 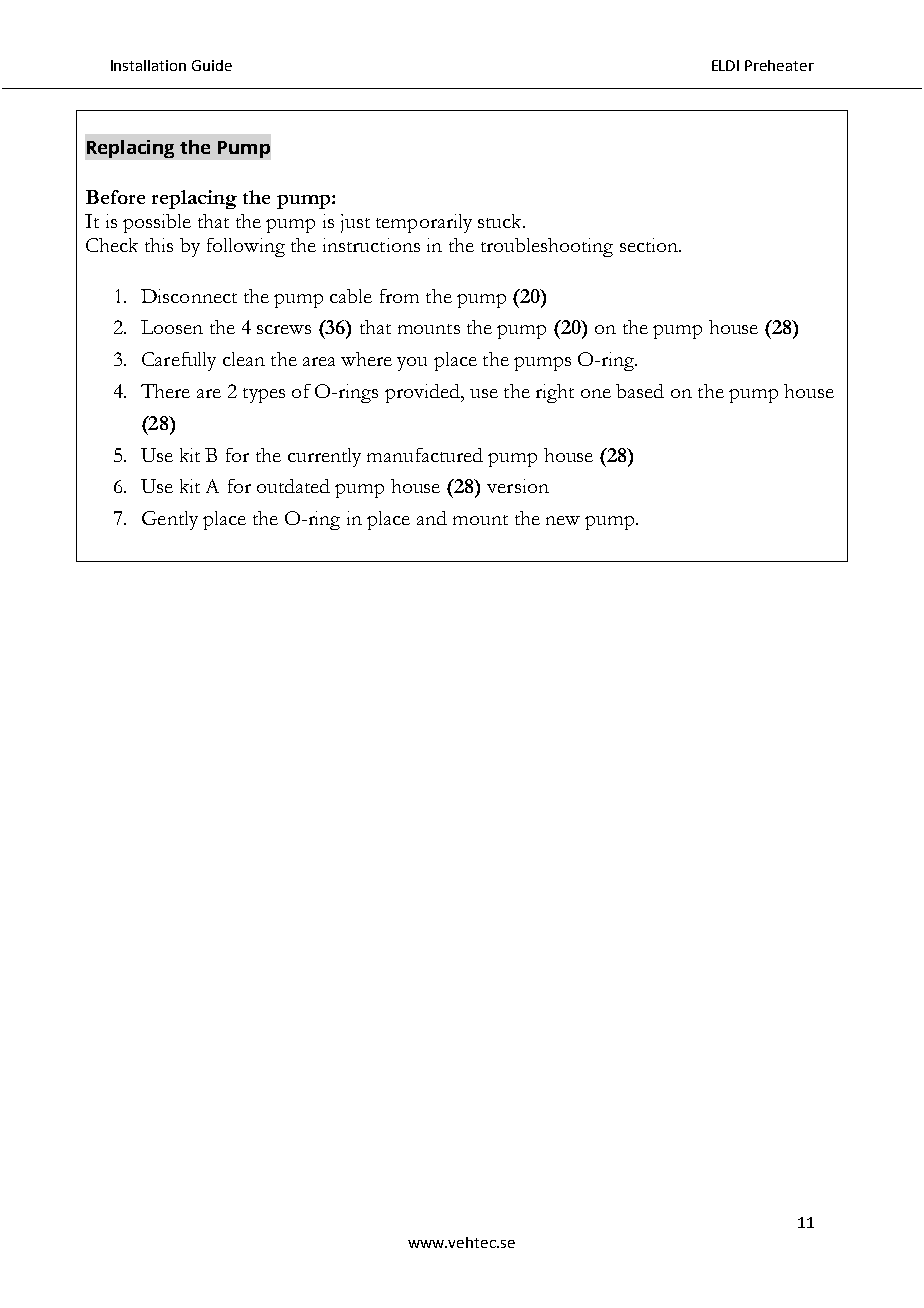 What do you see at coordinates (179, 361) in the screenshot?
I see `Carefully` at bounding box center [179, 361].
